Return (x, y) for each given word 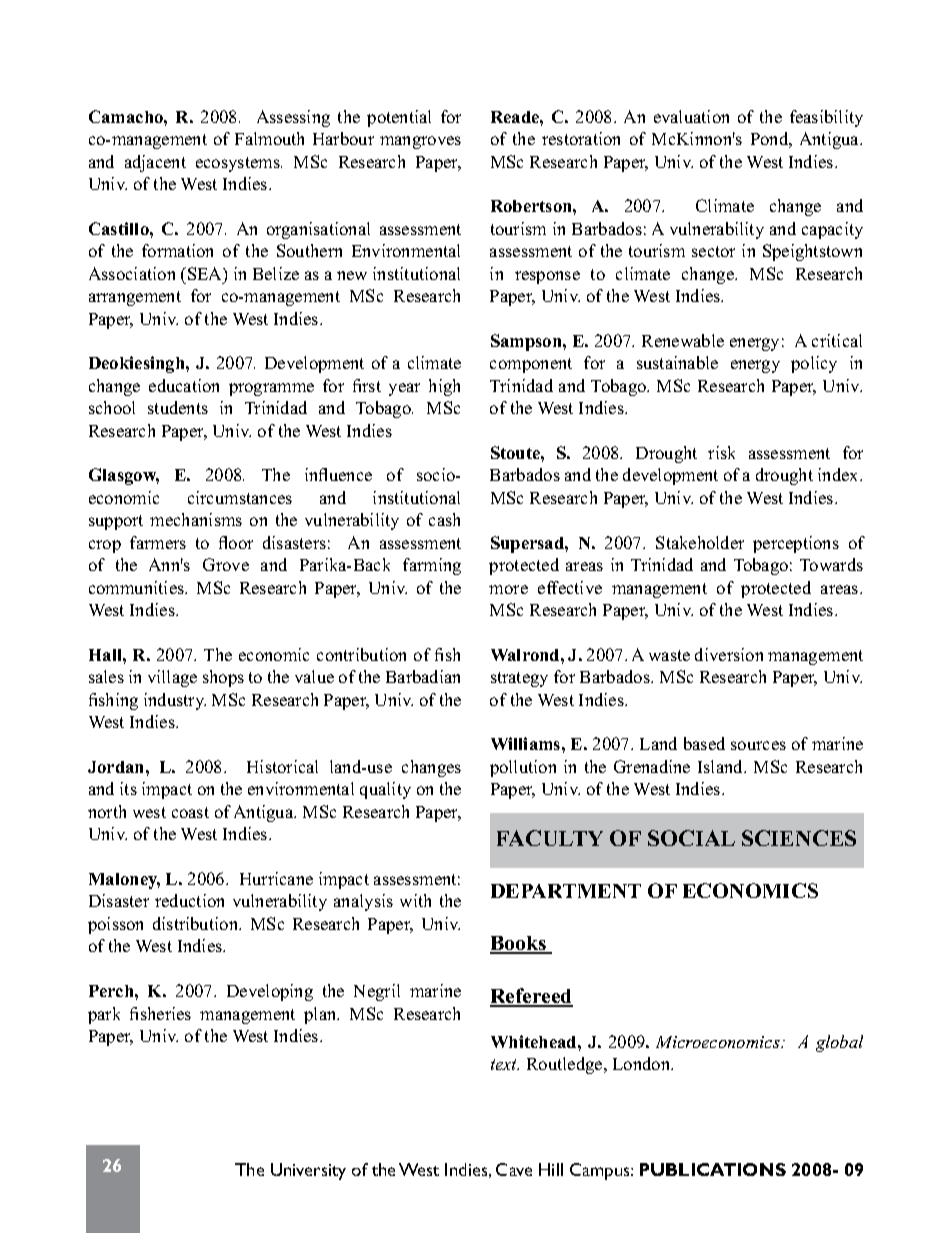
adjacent (155, 163)
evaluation (691, 116)
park (104, 1015)
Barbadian (423, 676)
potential (399, 118)
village (172, 678)
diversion (729, 654)
